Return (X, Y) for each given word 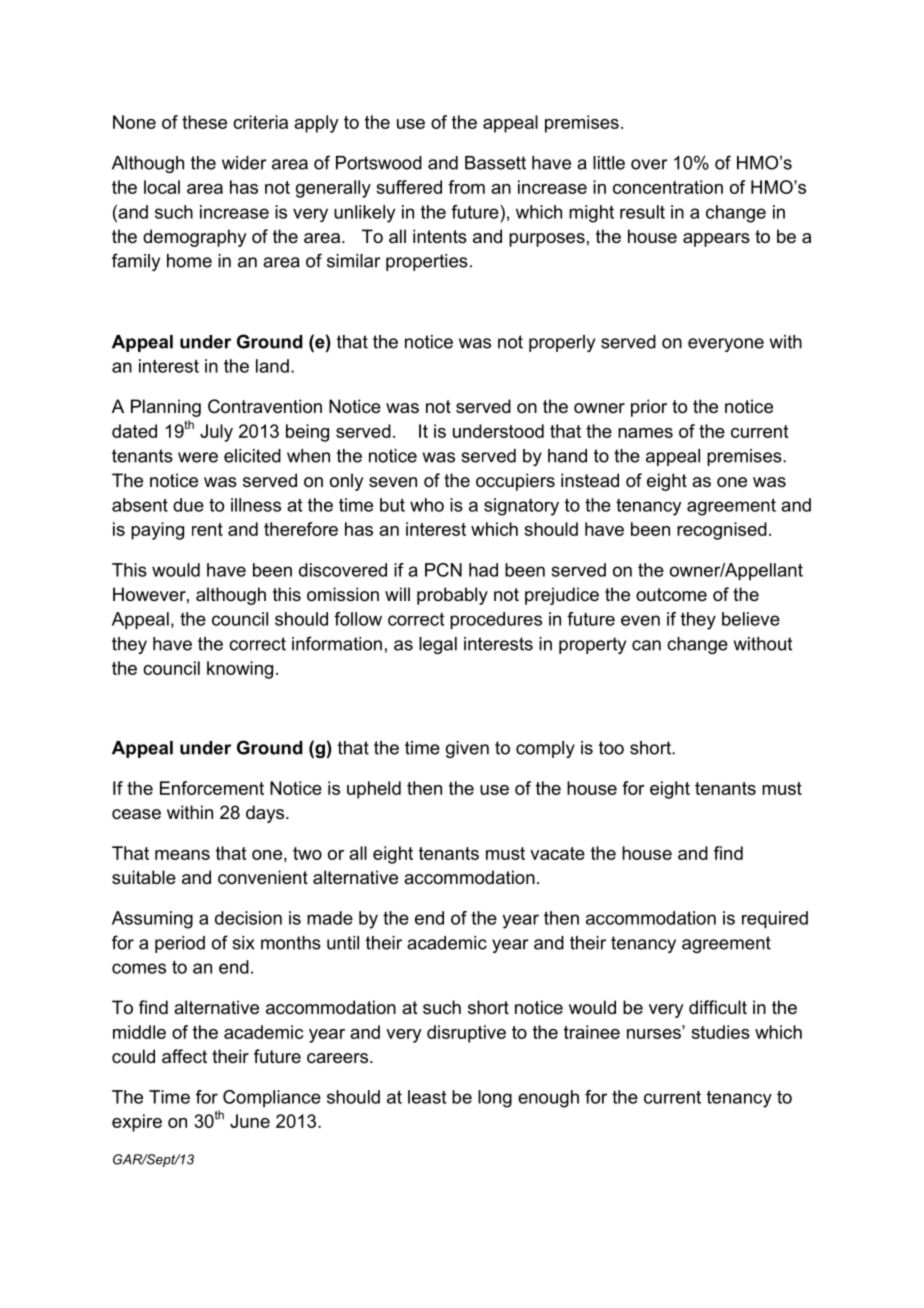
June (250, 1121)
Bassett (495, 163)
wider (244, 163)
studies (720, 1032)
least (427, 1097)
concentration (668, 187)
